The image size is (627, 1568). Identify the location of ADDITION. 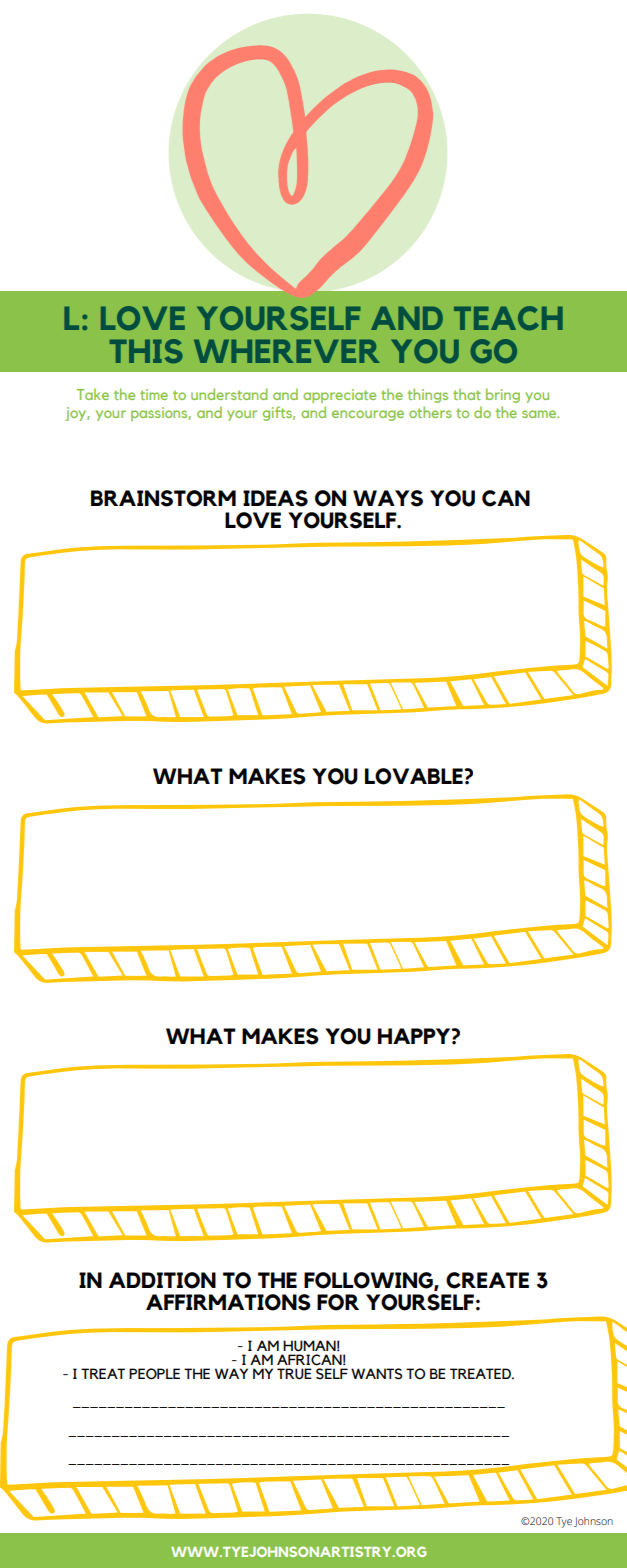
(162, 1280).
